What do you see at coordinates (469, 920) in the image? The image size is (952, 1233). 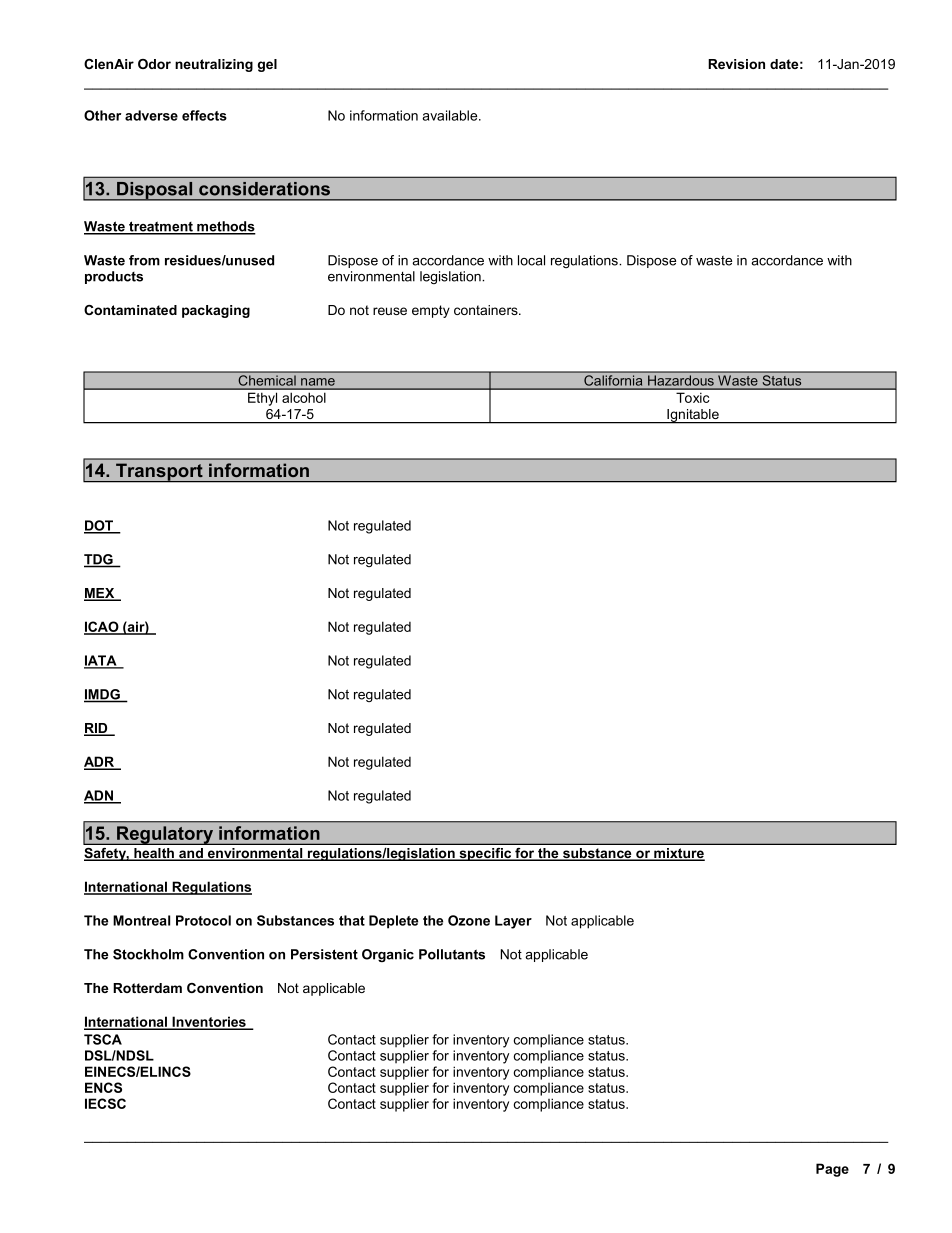 I see `Ozone` at bounding box center [469, 920].
